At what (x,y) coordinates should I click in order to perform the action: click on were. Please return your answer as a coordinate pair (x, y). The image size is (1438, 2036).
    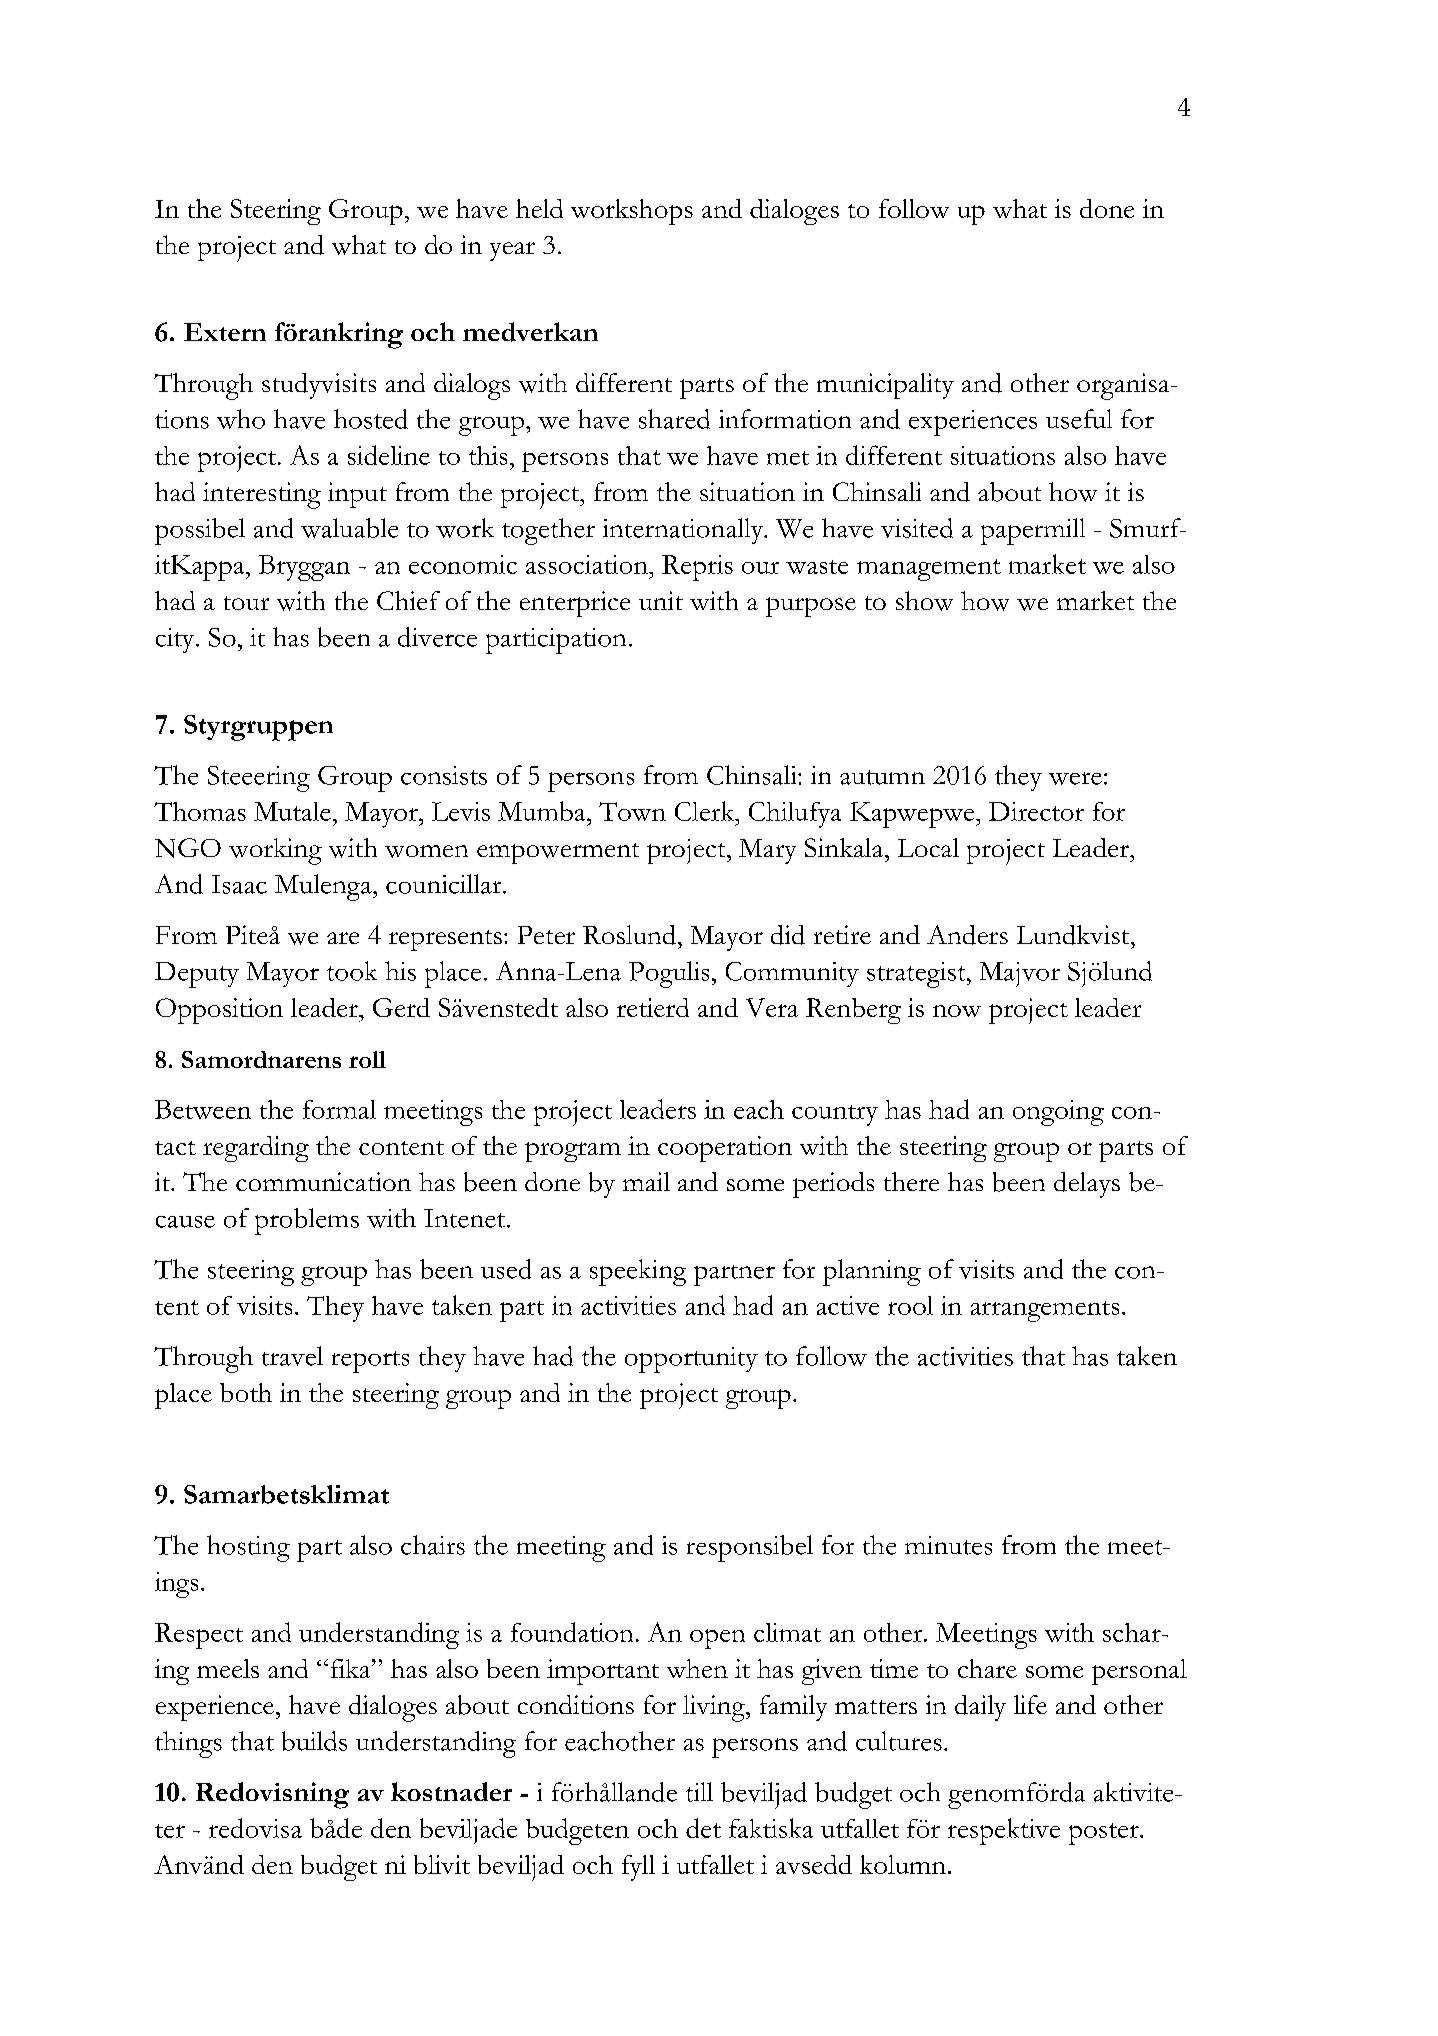
    Looking at the image, I should click on (1075, 778).
